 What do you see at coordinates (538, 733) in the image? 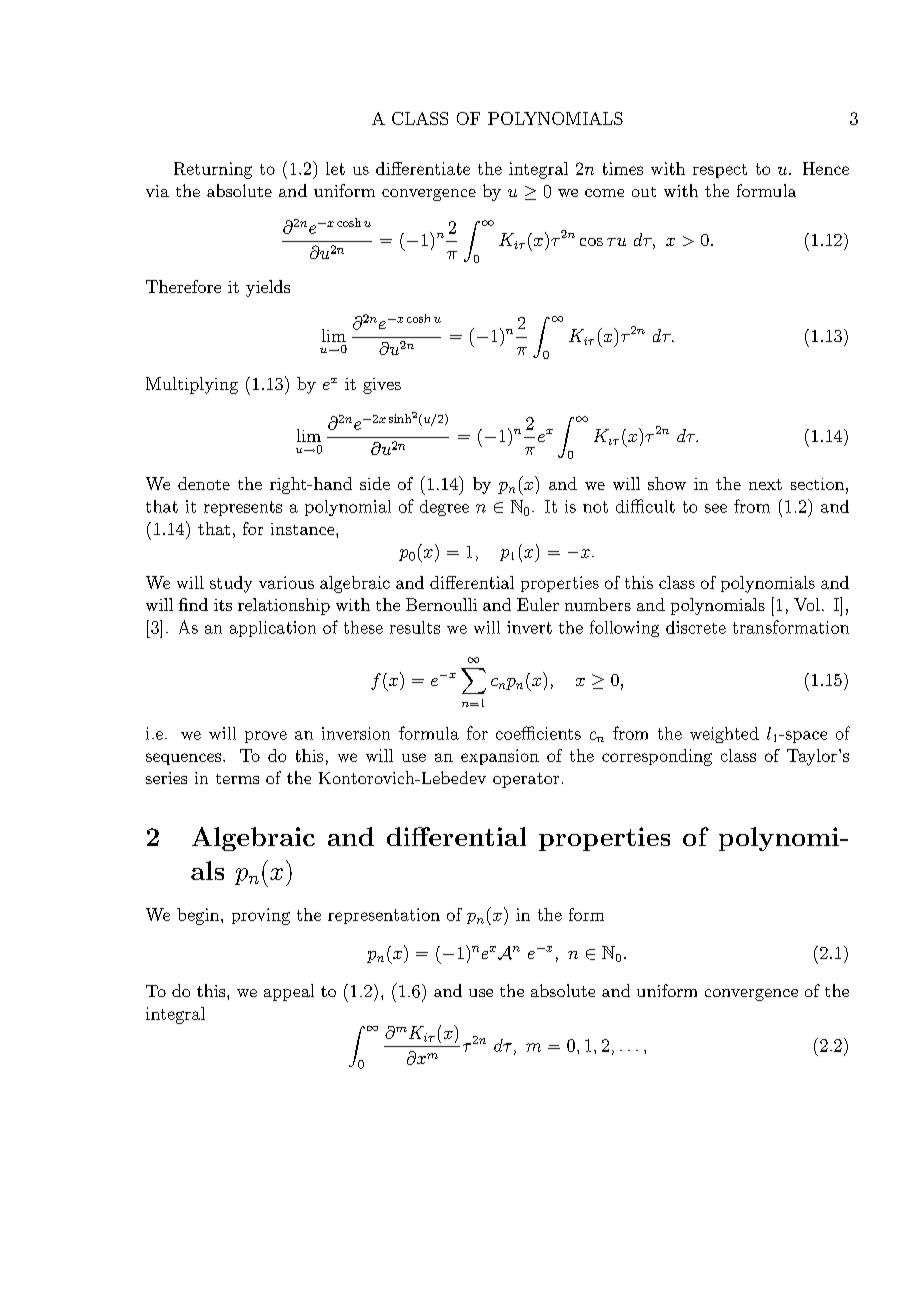
I see `coefficients` at bounding box center [538, 733].
